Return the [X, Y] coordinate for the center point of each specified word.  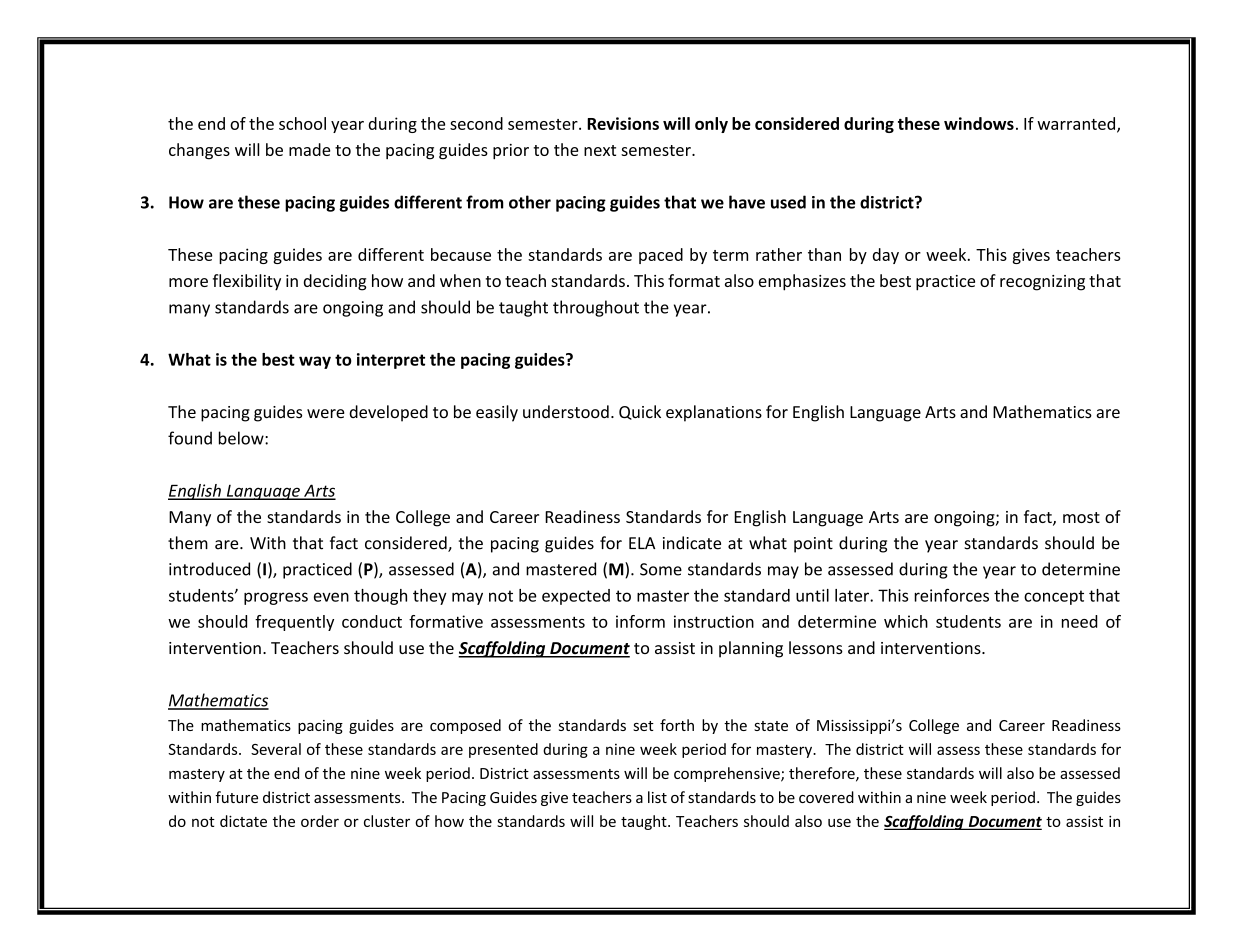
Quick [640, 412]
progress [276, 598]
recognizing [1042, 283]
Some [661, 569]
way [315, 362]
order [320, 821]
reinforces [951, 595]
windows [979, 123]
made [309, 149]
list [657, 797]
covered [826, 797]
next [600, 150]
